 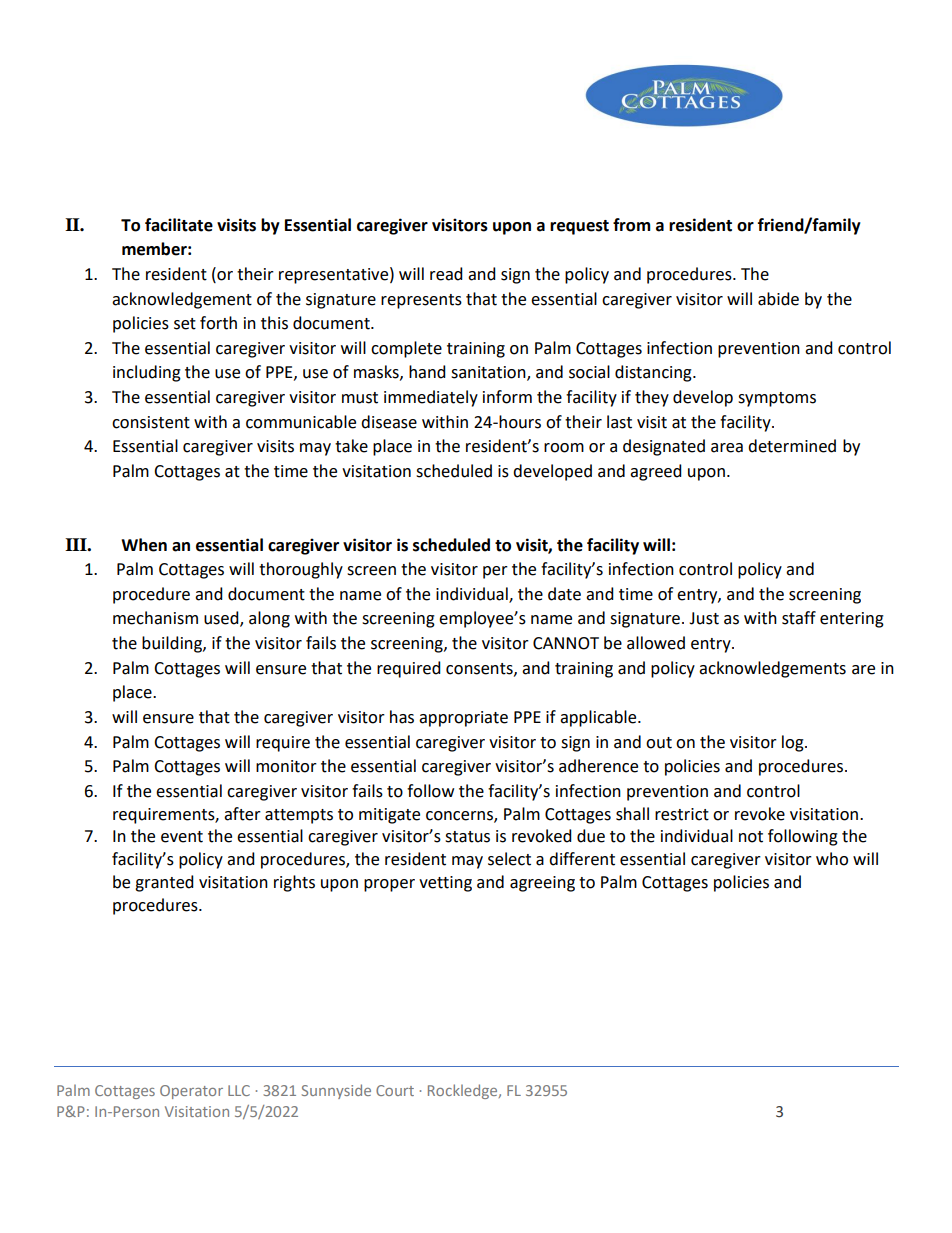 I want to click on building, so click(x=173, y=644).
